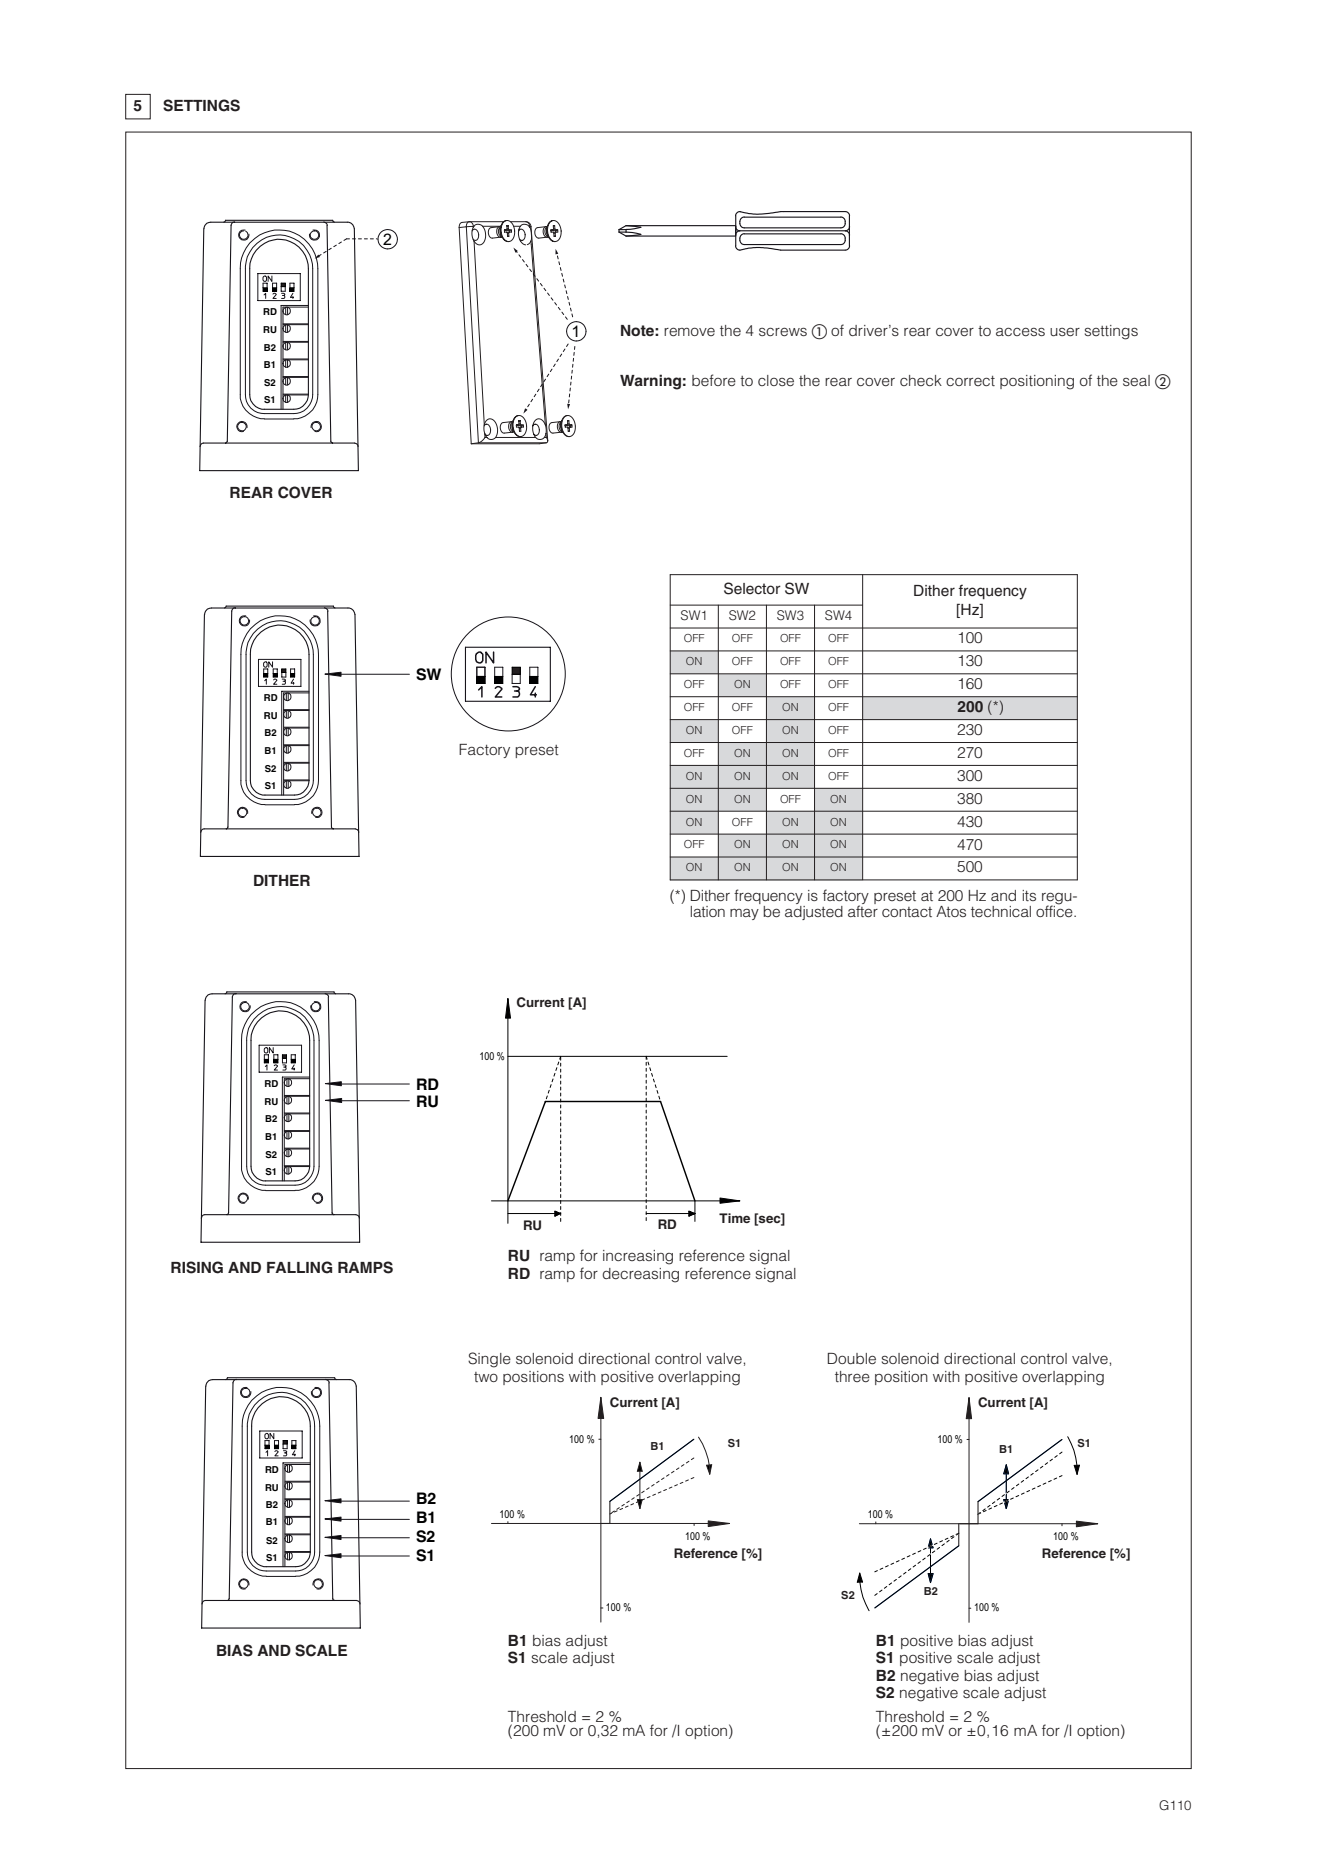  Describe the element at coordinates (1029, 895) in the screenshot. I see `its` at that location.
